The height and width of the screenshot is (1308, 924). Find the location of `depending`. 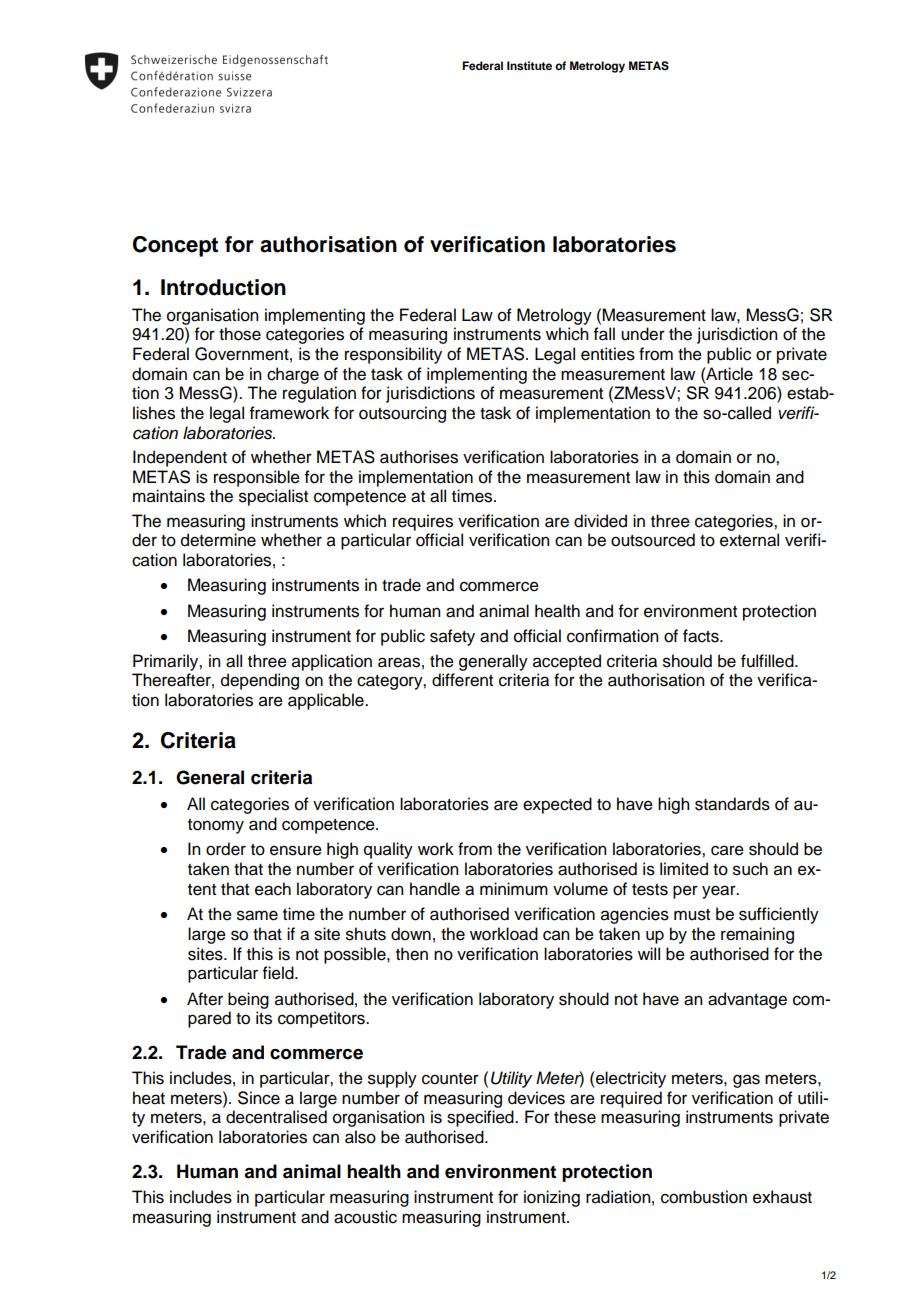

depending is located at coordinates (260, 681).
